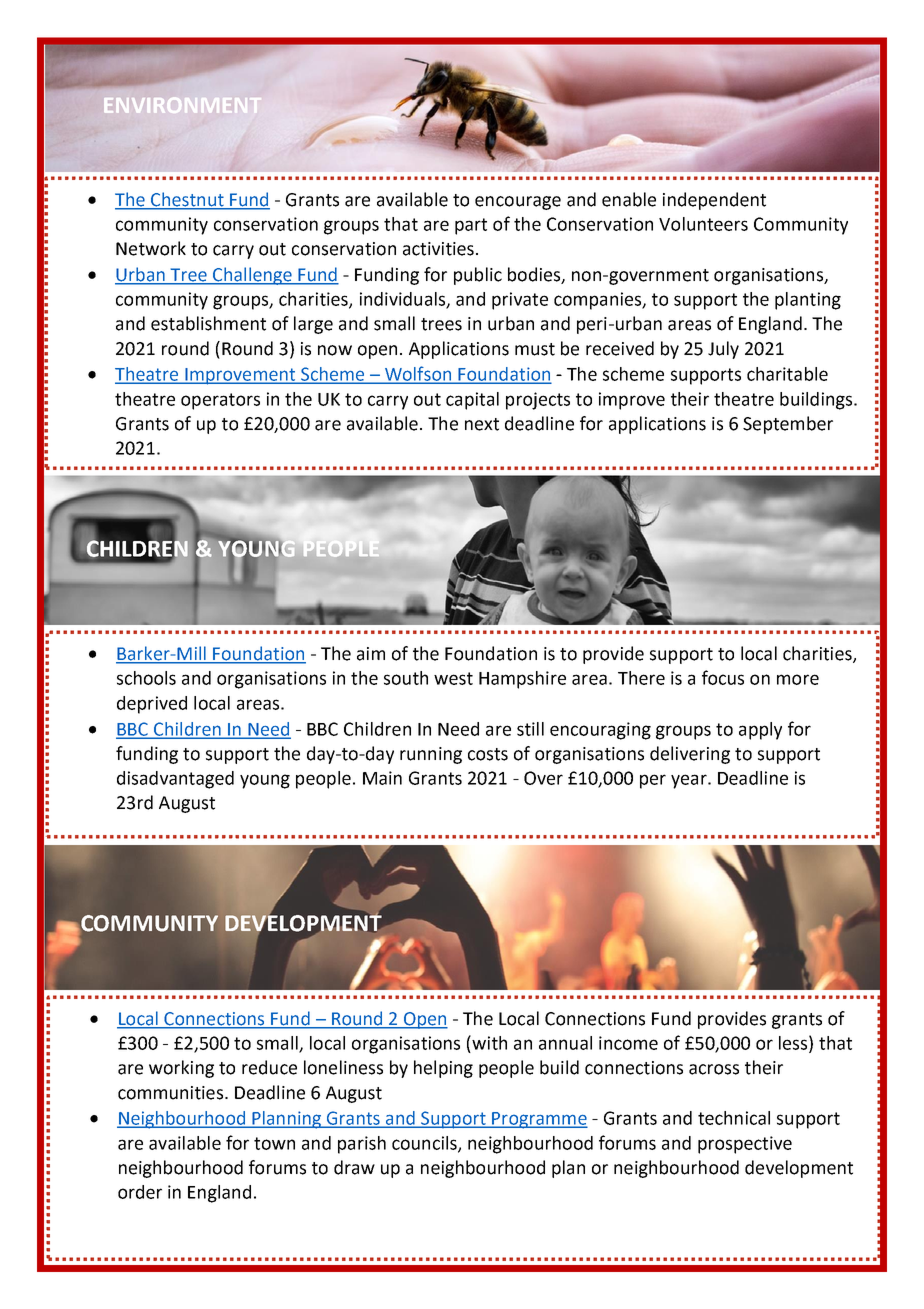 The image size is (924, 1309). What do you see at coordinates (152, 705) in the screenshot?
I see `deprived` at bounding box center [152, 705].
